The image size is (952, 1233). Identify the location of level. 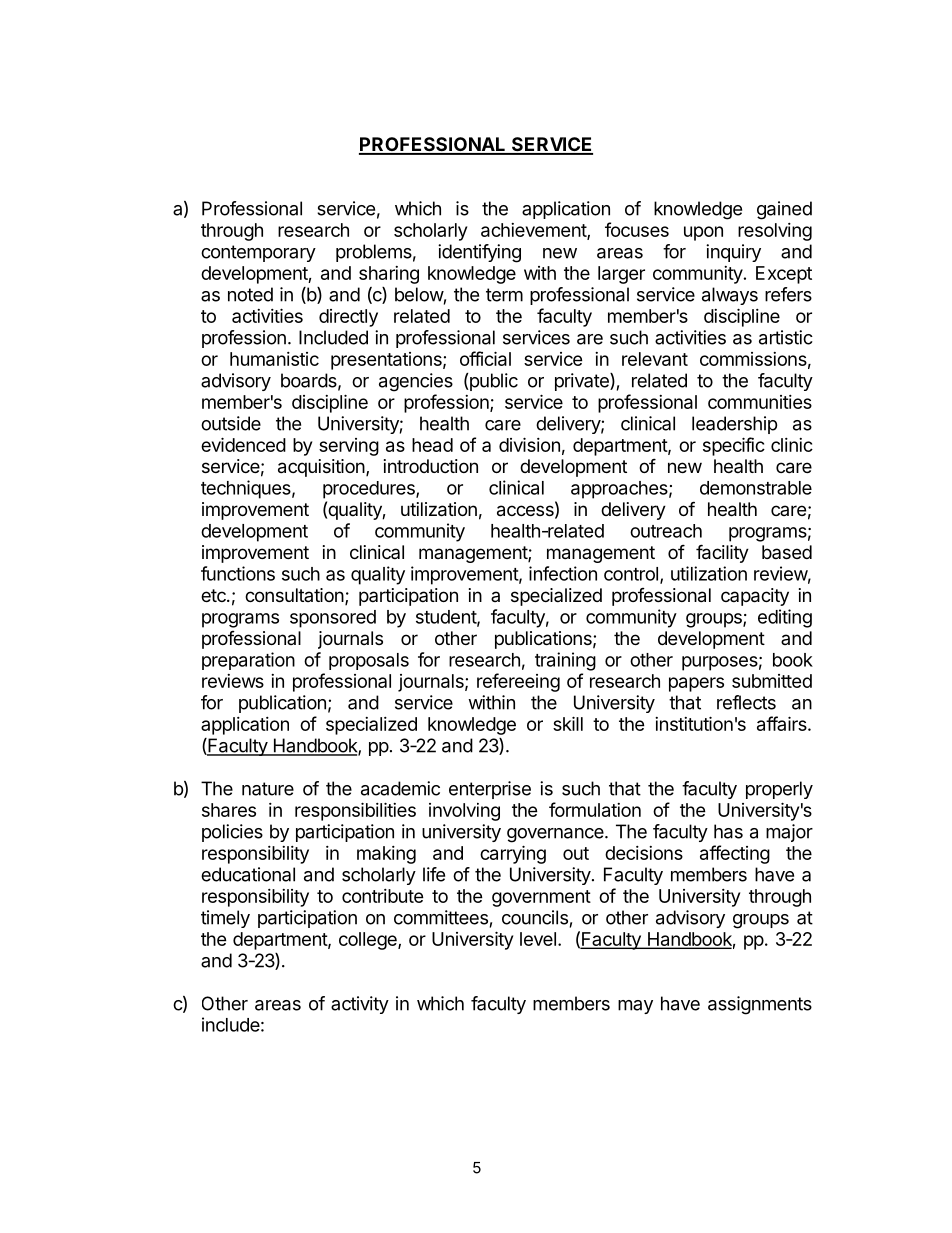
(538, 939).
